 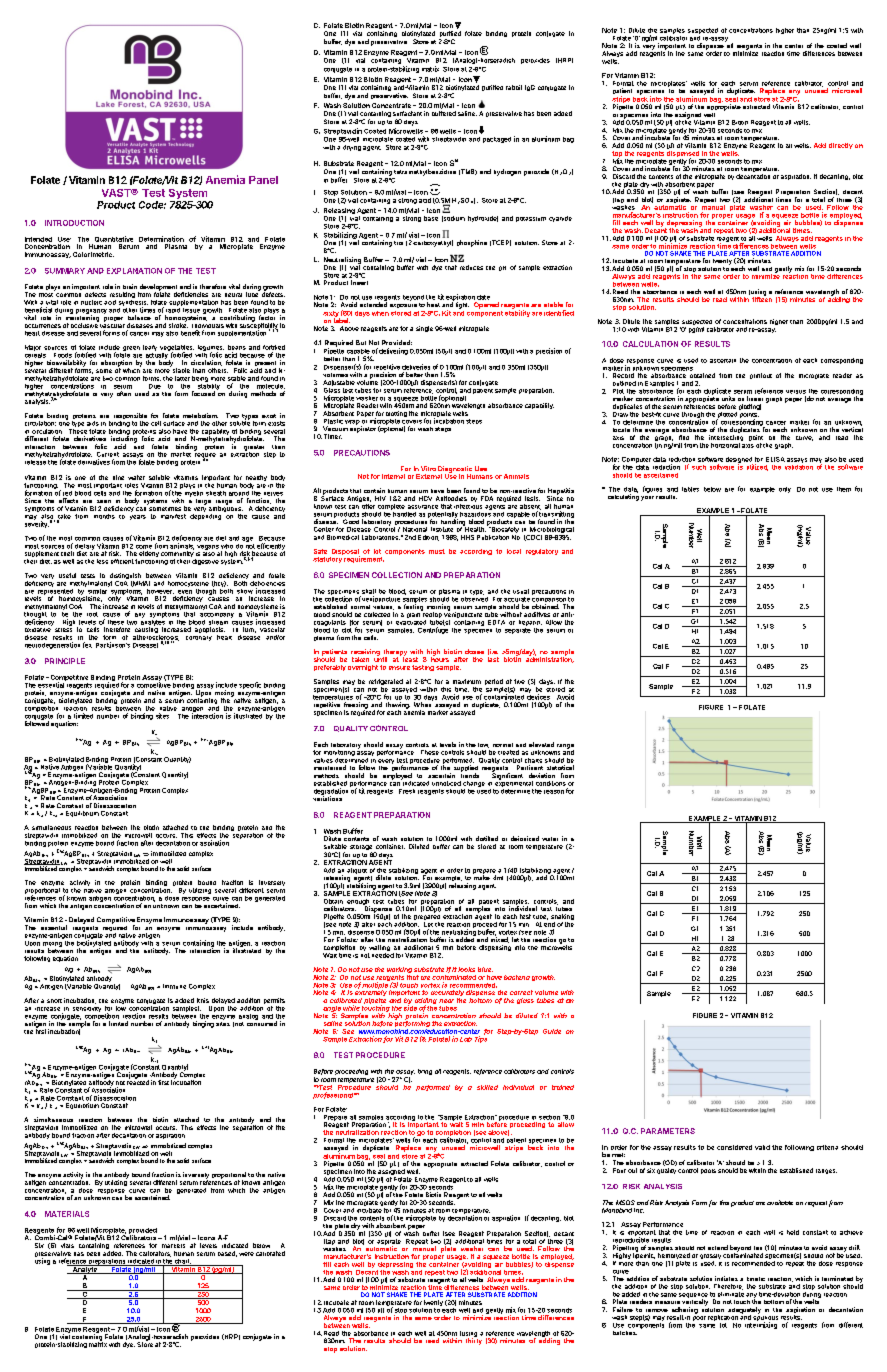 I want to click on thirty, so click(x=474, y=1340).
